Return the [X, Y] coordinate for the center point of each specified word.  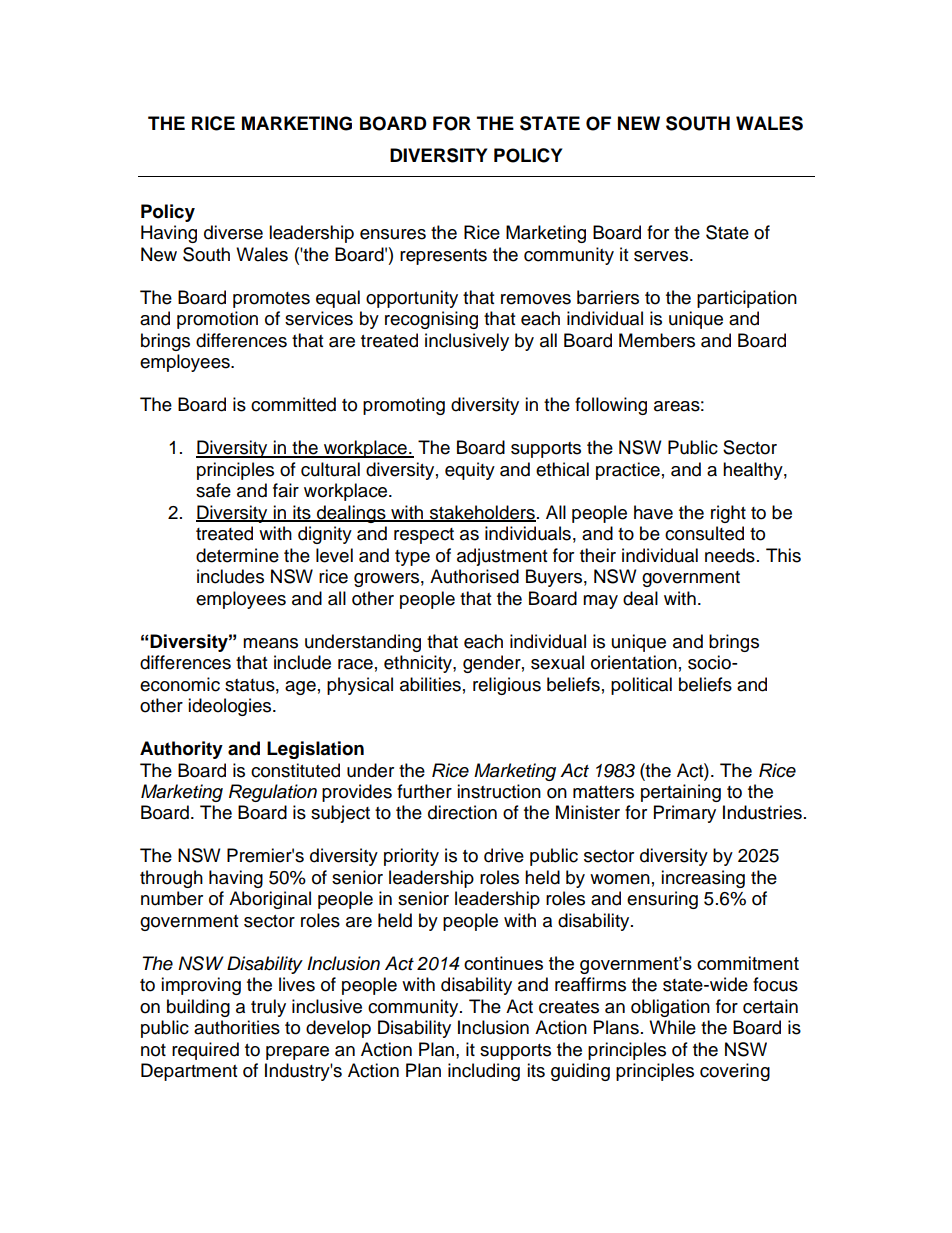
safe [213, 490]
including [484, 1072]
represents [443, 257]
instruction [499, 791]
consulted [704, 533]
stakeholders [482, 513]
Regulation [273, 793]
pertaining [681, 793]
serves [662, 256]
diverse [233, 232]
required [205, 1051]
